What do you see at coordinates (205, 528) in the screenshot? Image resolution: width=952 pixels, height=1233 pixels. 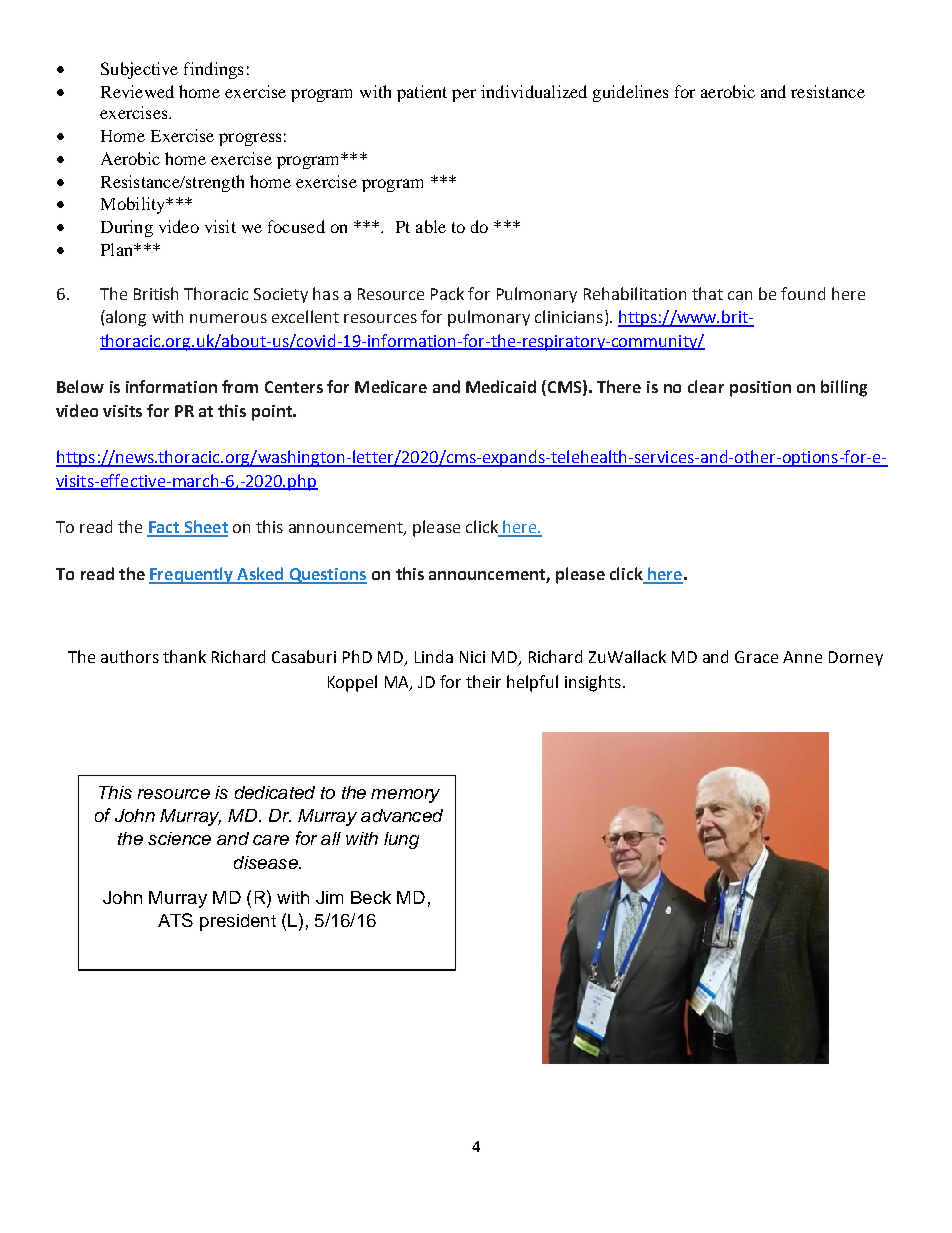 I see `Sheet` at bounding box center [205, 528].
